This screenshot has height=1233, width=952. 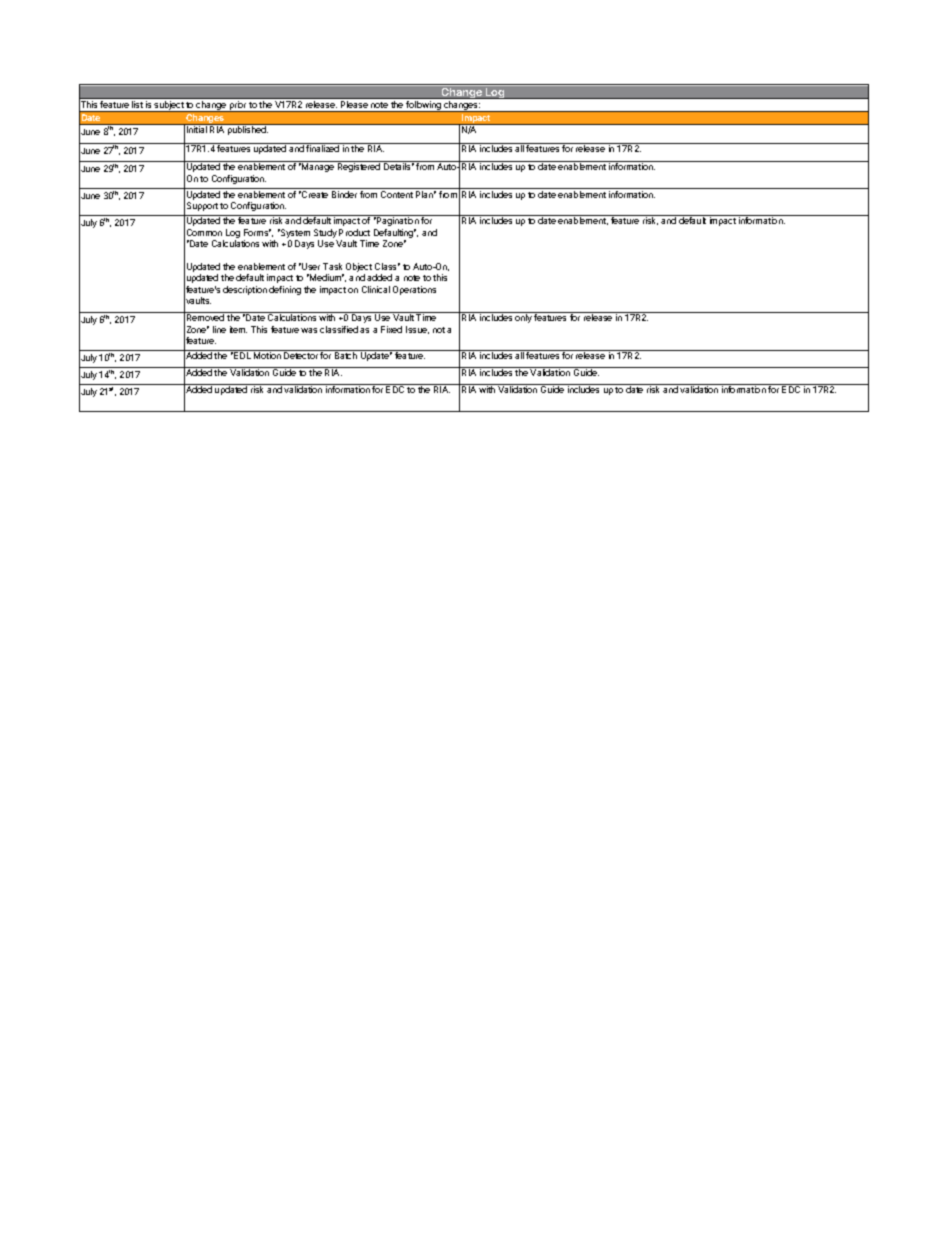 What do you see at coordinates (359, 167) in the screenshot?
I see `Registered` at bounding box center [359, 167].
